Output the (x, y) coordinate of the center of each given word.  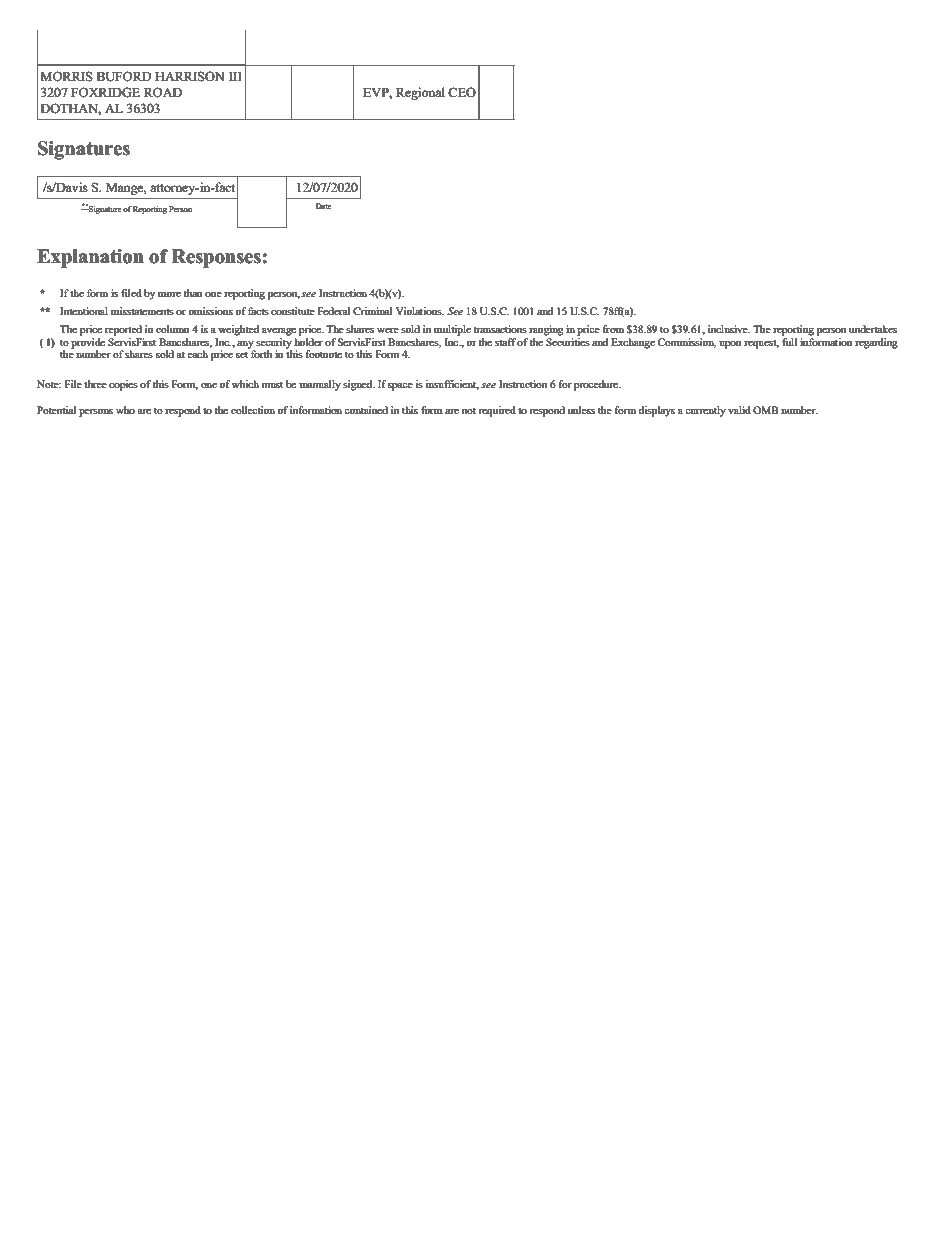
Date (323, 206)
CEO (462, 92)
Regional (420, 93)
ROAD (163, 92)
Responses (216, 258)
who (125, 410)
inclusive (729, 329)
